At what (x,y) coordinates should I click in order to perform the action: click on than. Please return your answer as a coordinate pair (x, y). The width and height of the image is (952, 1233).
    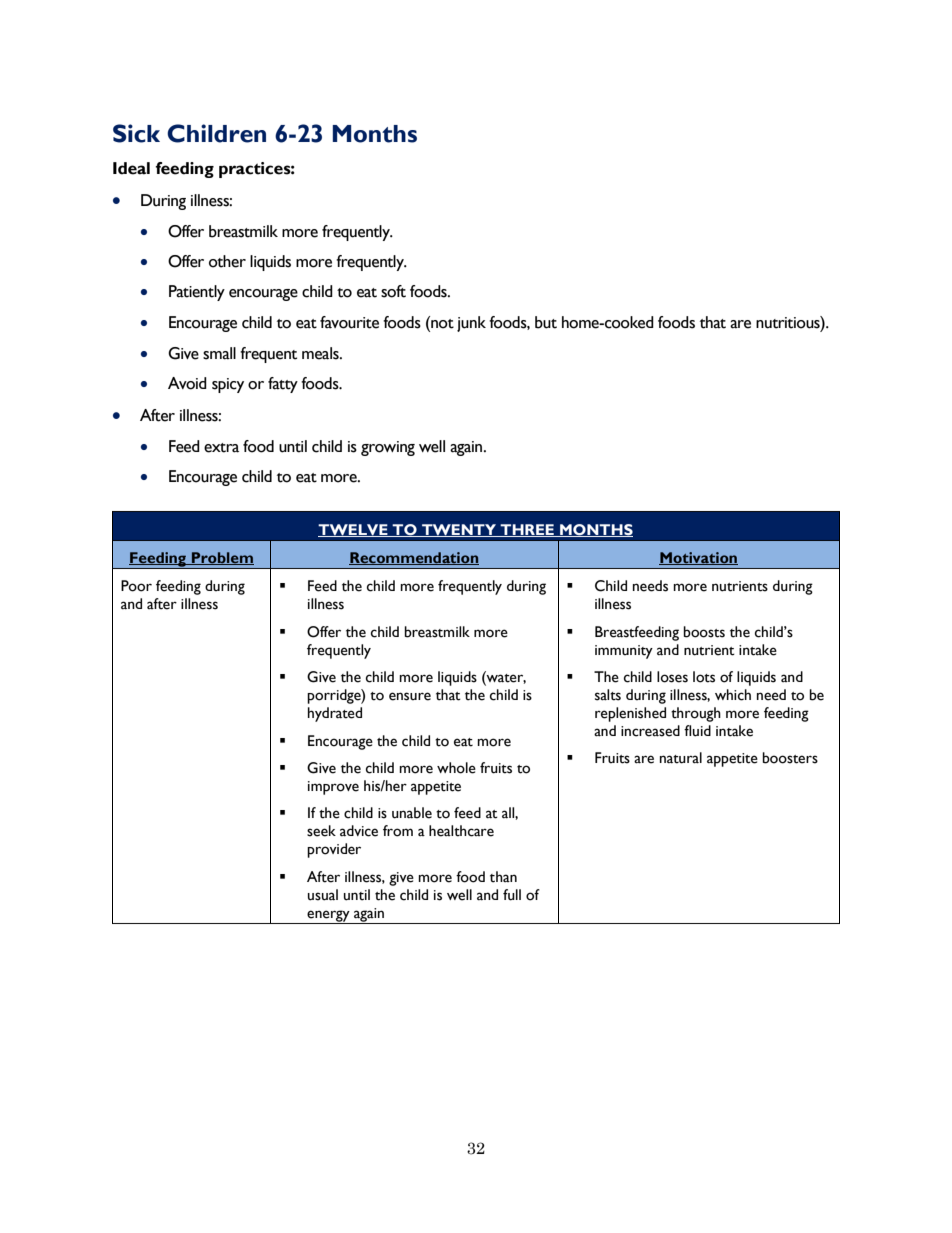
    Looking at the image, I should click on (503, 877).
